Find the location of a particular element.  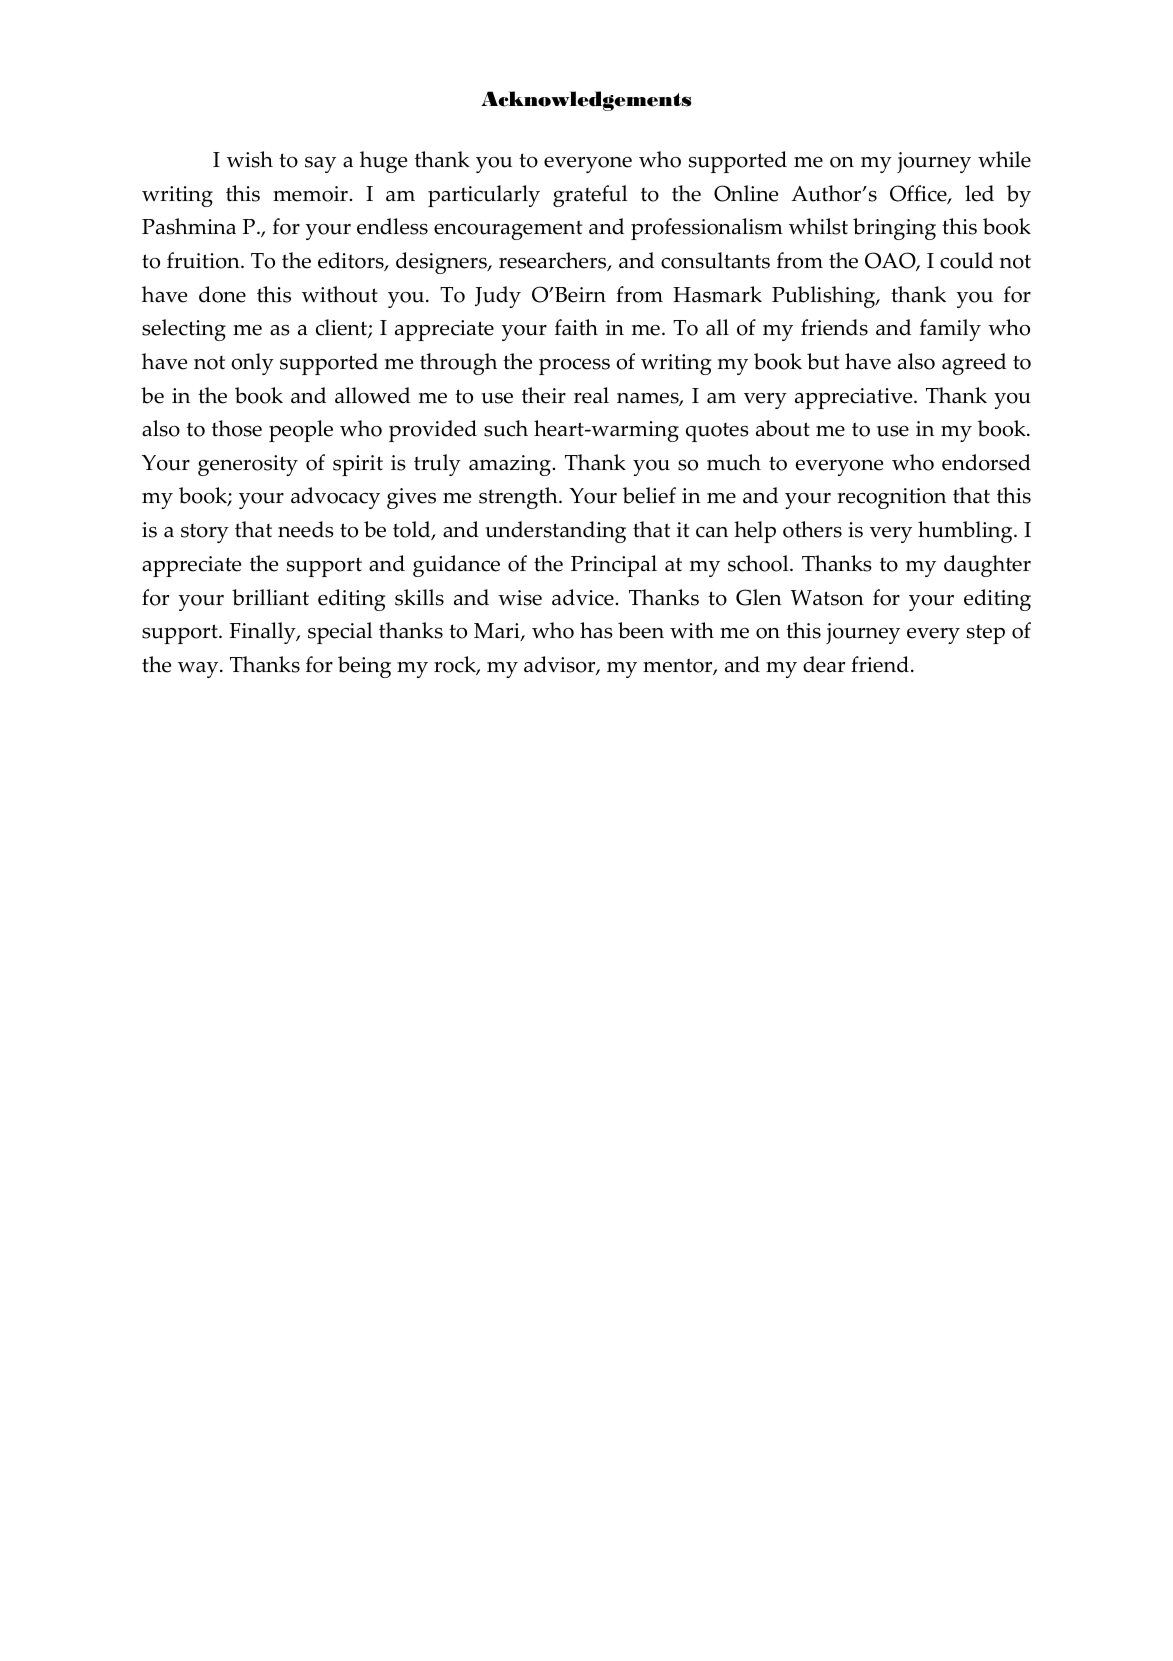

special is located at coordinates (340, 633).
